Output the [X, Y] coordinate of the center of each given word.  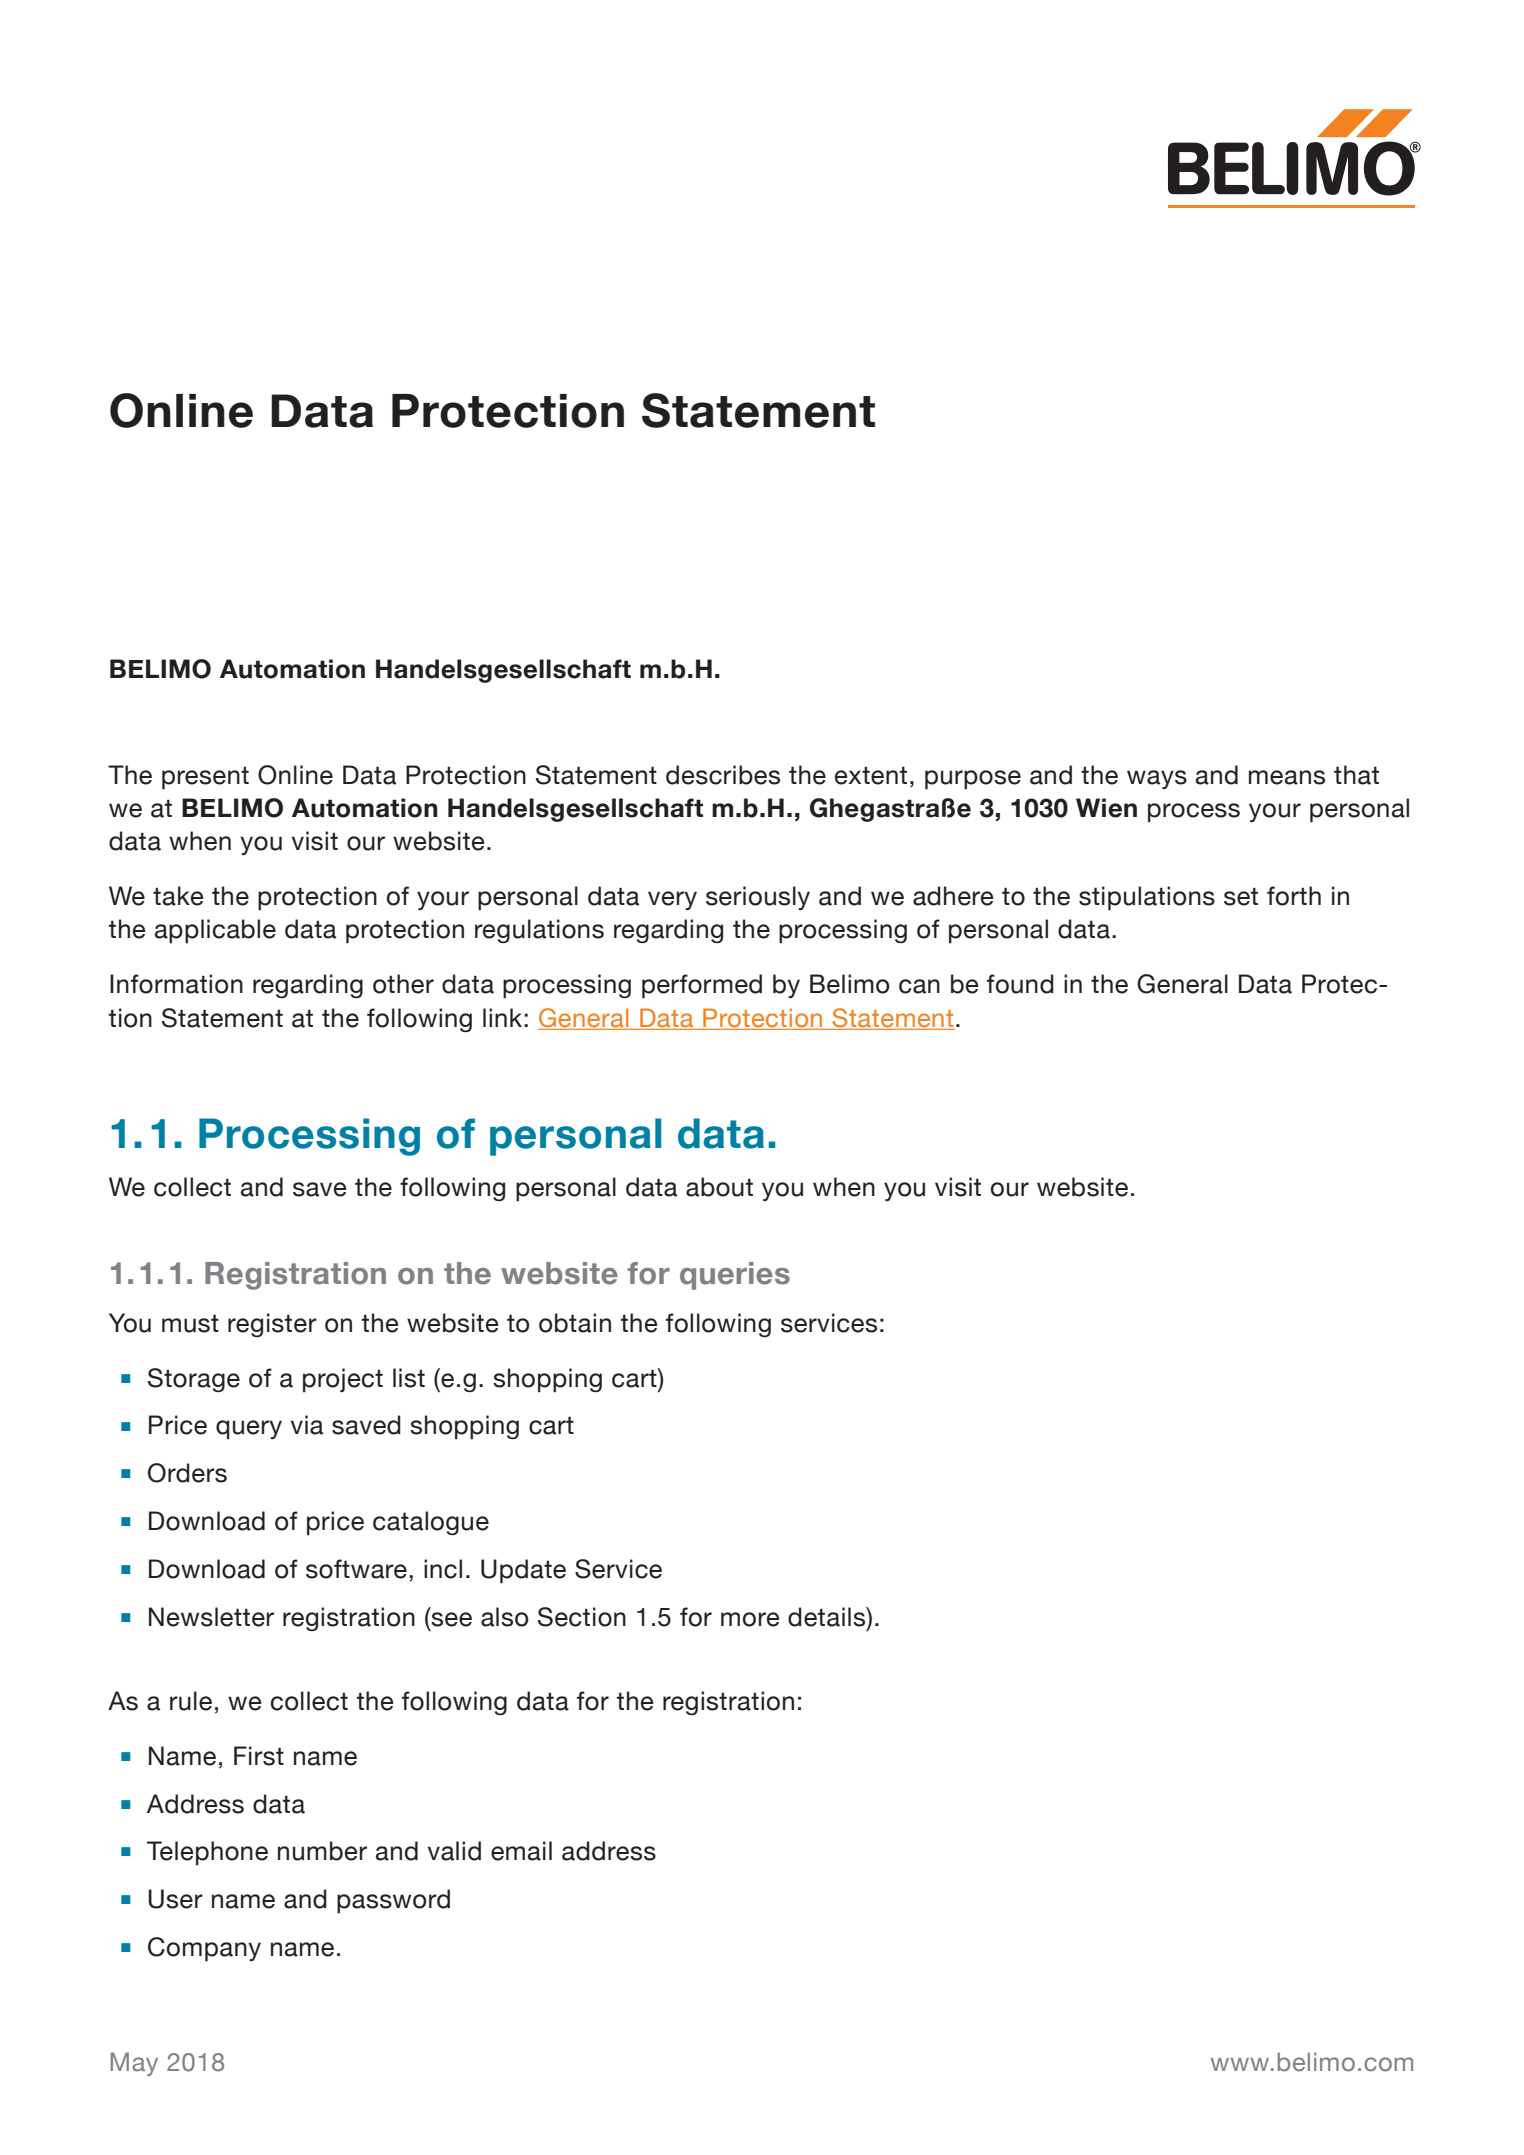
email [521, 1851]
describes [723, 775]
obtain [575, 1323]
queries [735, 1276]
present [205, 778]
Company [204, 1949]
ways [1157, 779]
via [307, 1425]
